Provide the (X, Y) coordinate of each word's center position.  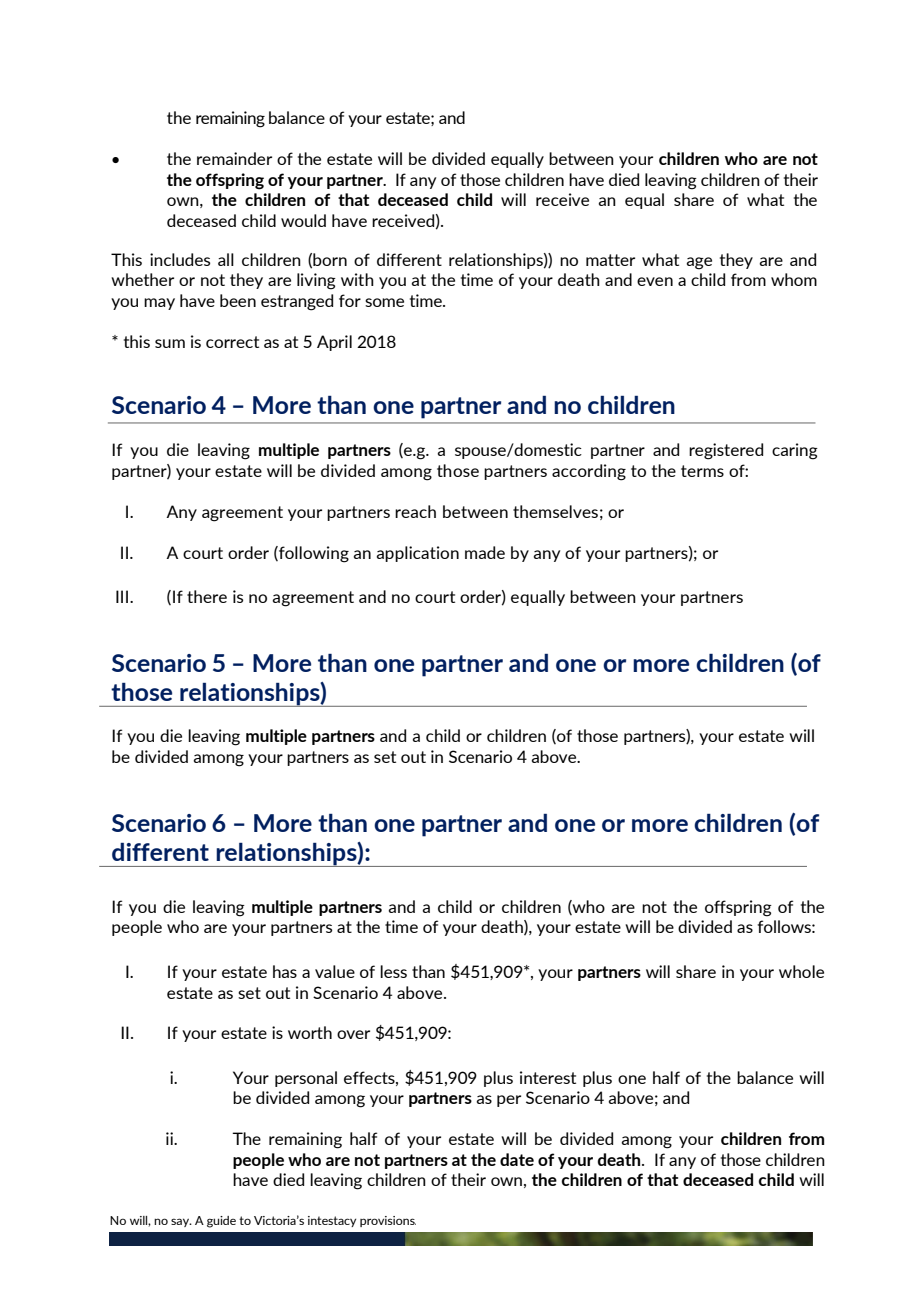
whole (801, 971)
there (207, 596)
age (699, 263)
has (285, 971)
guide (221, 1222)
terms (702, 471)
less (393, 971)
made (485, 552)
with (357, 279)
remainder (234, 158)
